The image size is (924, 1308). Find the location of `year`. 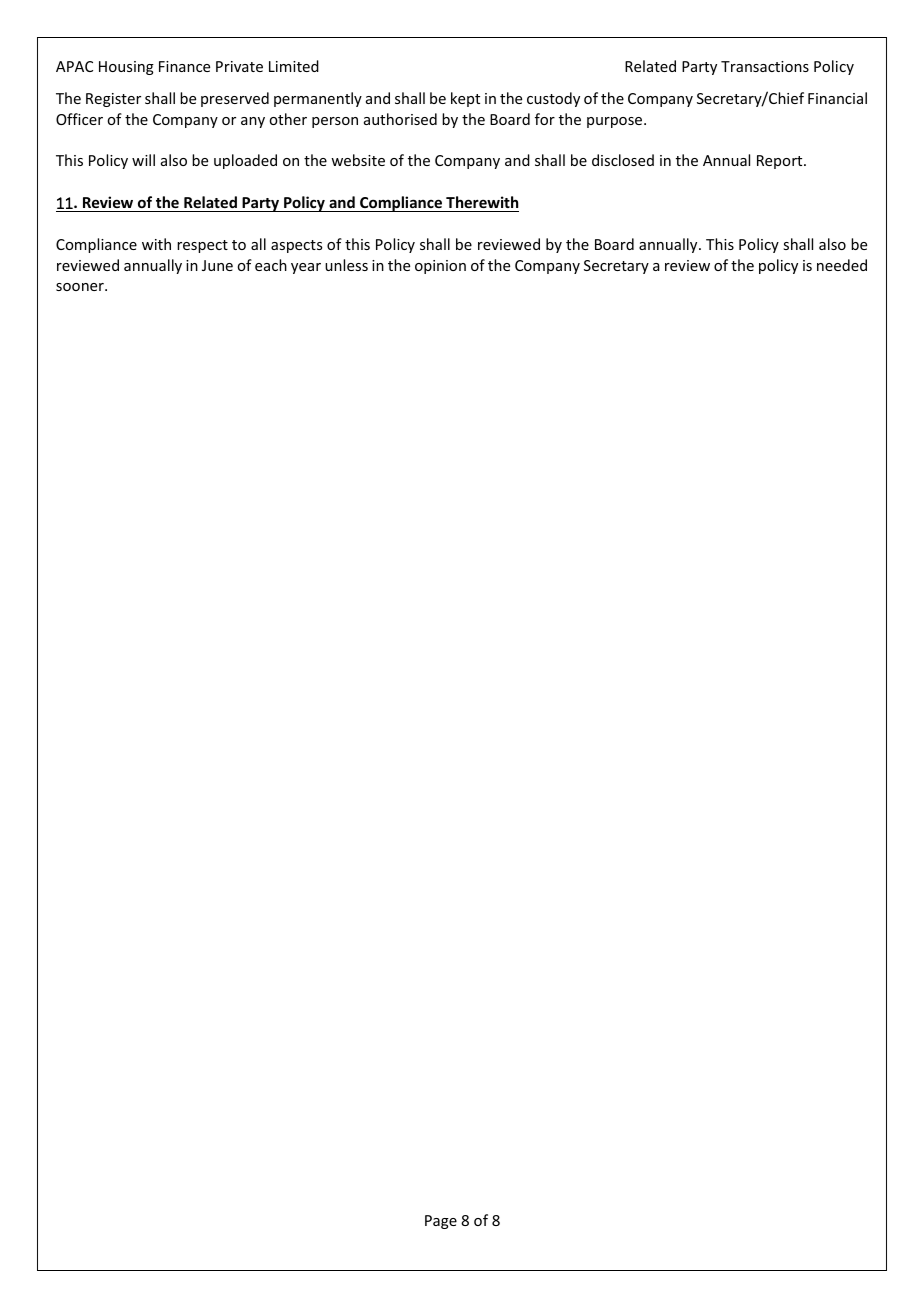

year is located at coordinates (306, 268).
